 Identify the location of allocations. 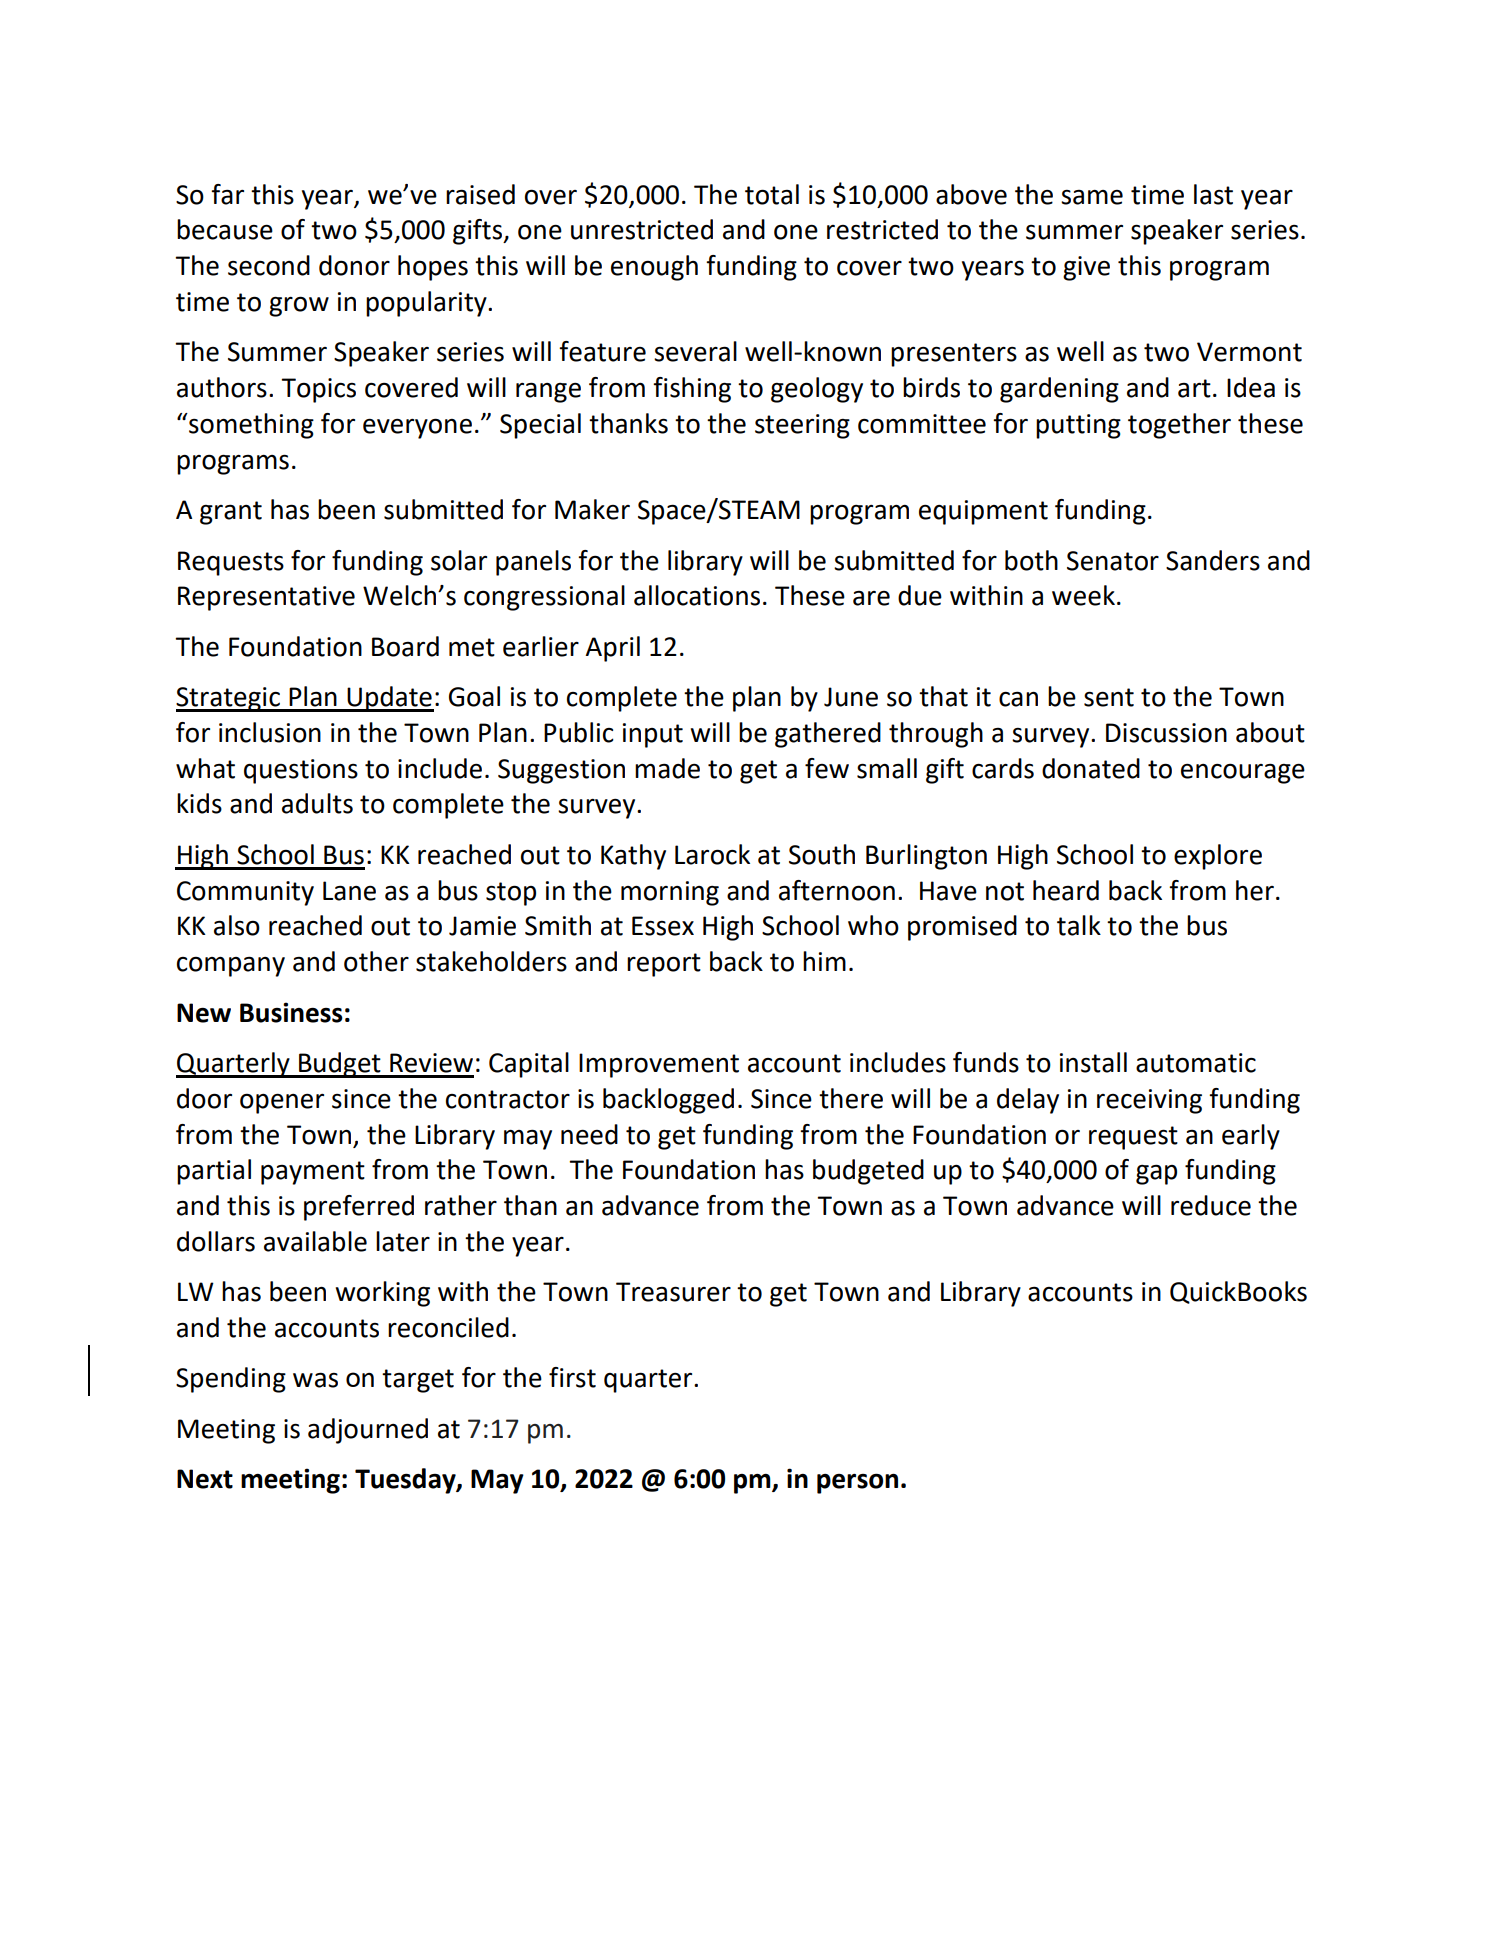
(697, 595).
